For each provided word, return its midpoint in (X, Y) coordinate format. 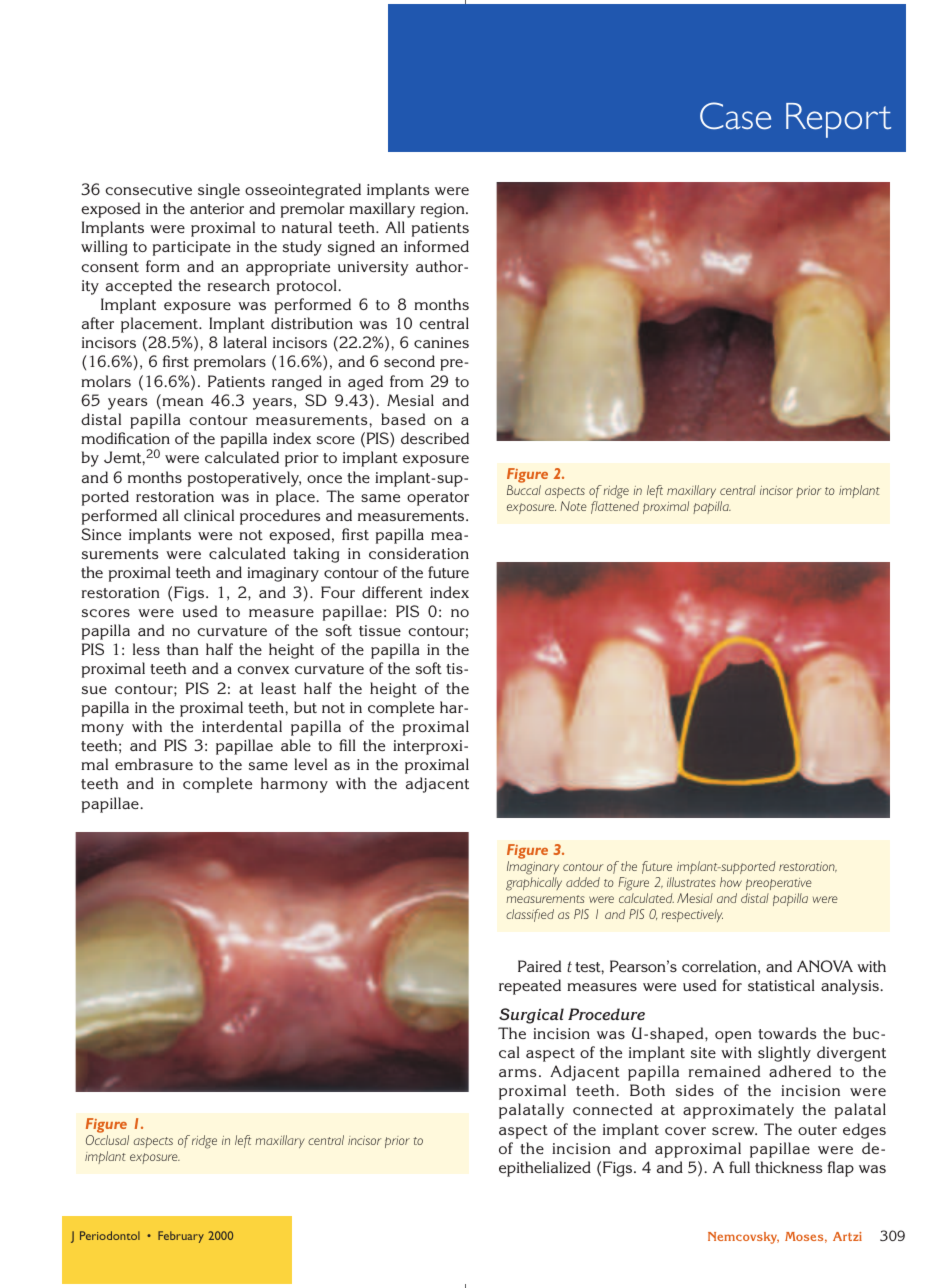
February (181, 1237)
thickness (788, 1167)
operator (438, 499)
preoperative (779, 884)
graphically (534, 884)
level (310, 764)
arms (517, 1073)
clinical (209, 515)
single (219, 191)
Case (735, 116)
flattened (615, 507)
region (444, 210)
